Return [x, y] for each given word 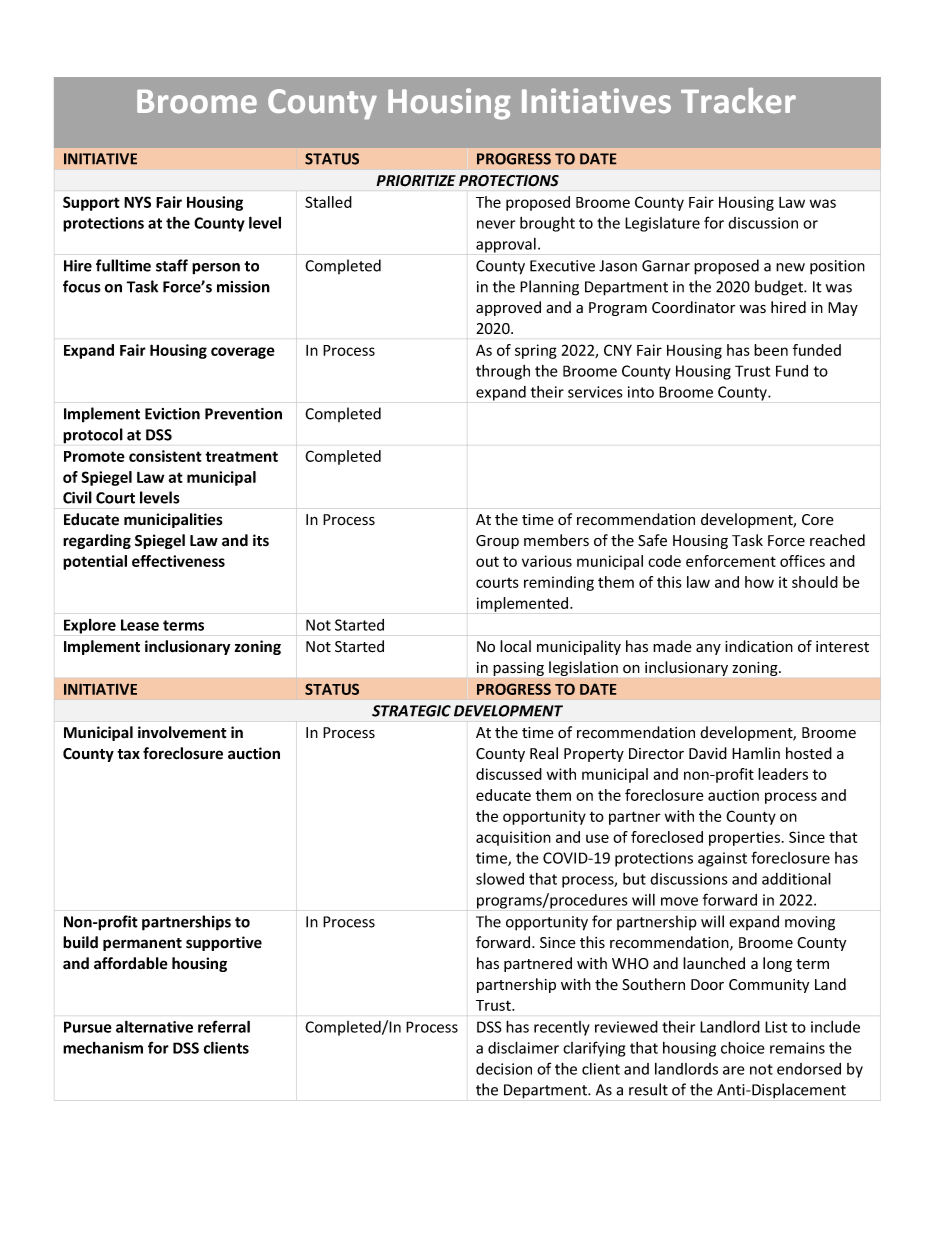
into [641, 392]
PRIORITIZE [416, 181]
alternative [154, 1026]
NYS [137, 202]
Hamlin [756, 753]
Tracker [738, 100]
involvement [182, 732]
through [503, 372]
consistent [165, 456]
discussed [509, 774]
